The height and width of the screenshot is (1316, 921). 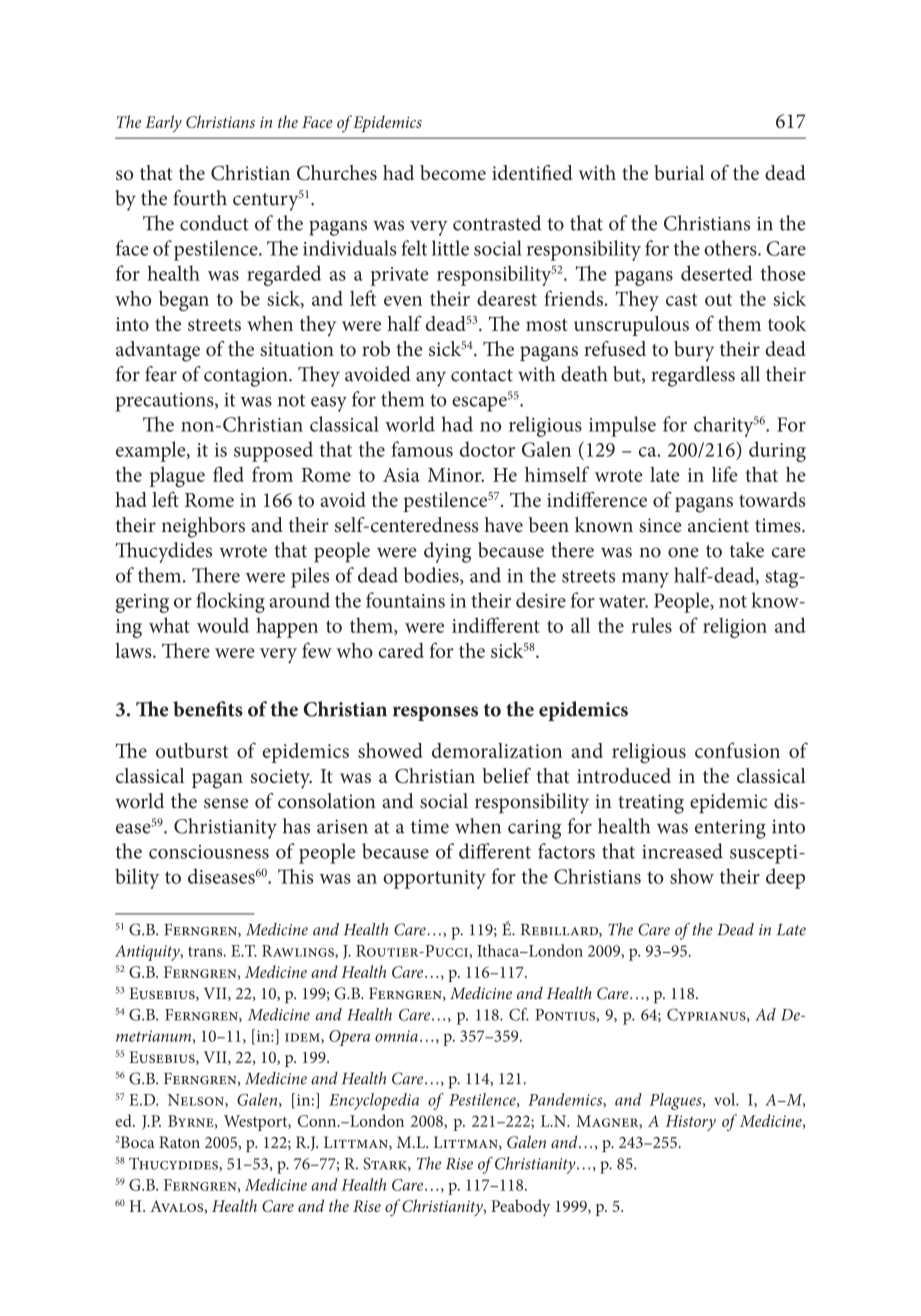 I want to click on entering, so click(x=730, y=829).
